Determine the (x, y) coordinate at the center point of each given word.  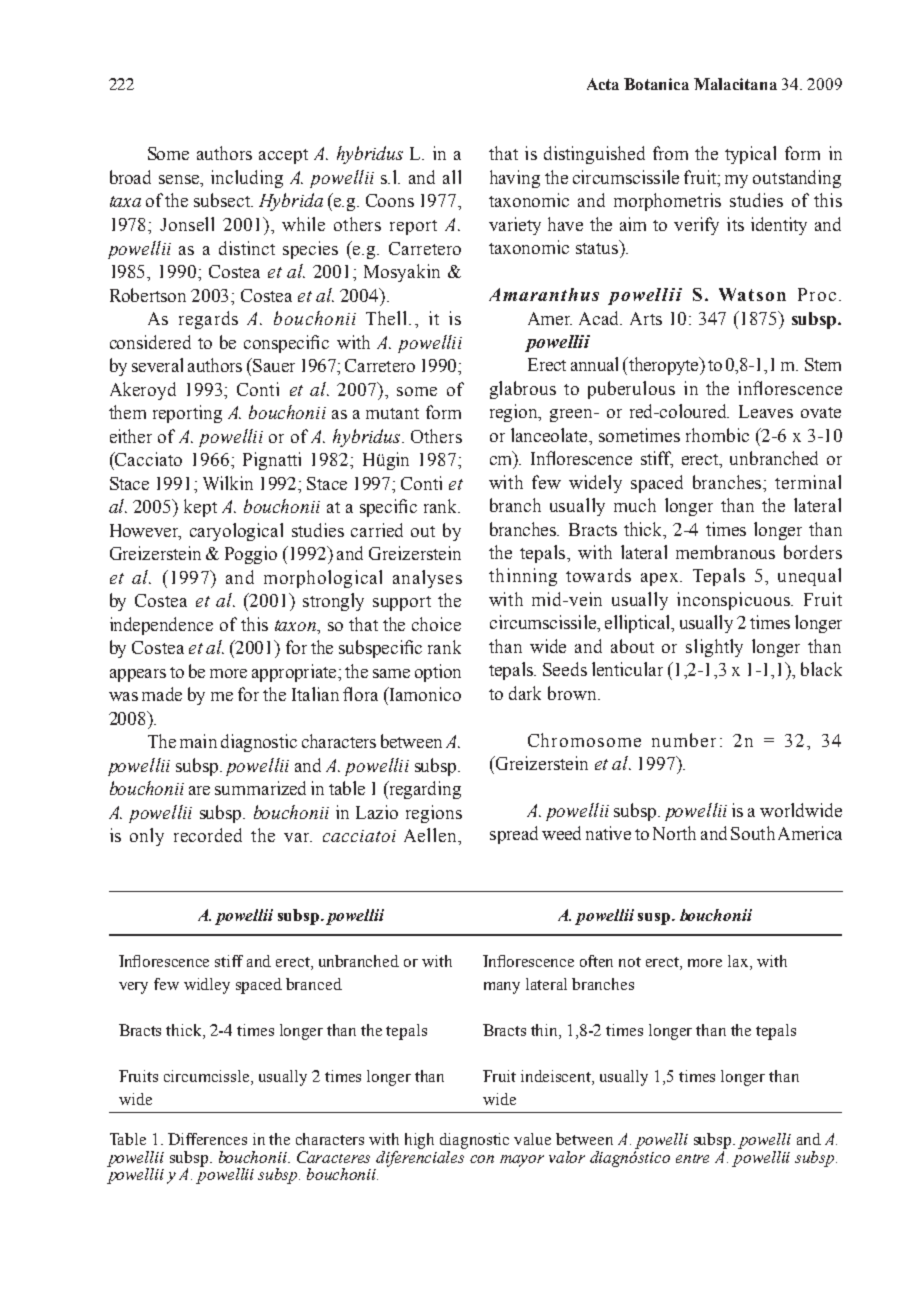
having (515, 179)
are (199, 790)
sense (180, 181)
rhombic (717, 435)
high (419, 1141)
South (753, 833)
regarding (424, 790)
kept (200, 508)
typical (750, 155)
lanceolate (550, 435)
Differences (207, 1139)
